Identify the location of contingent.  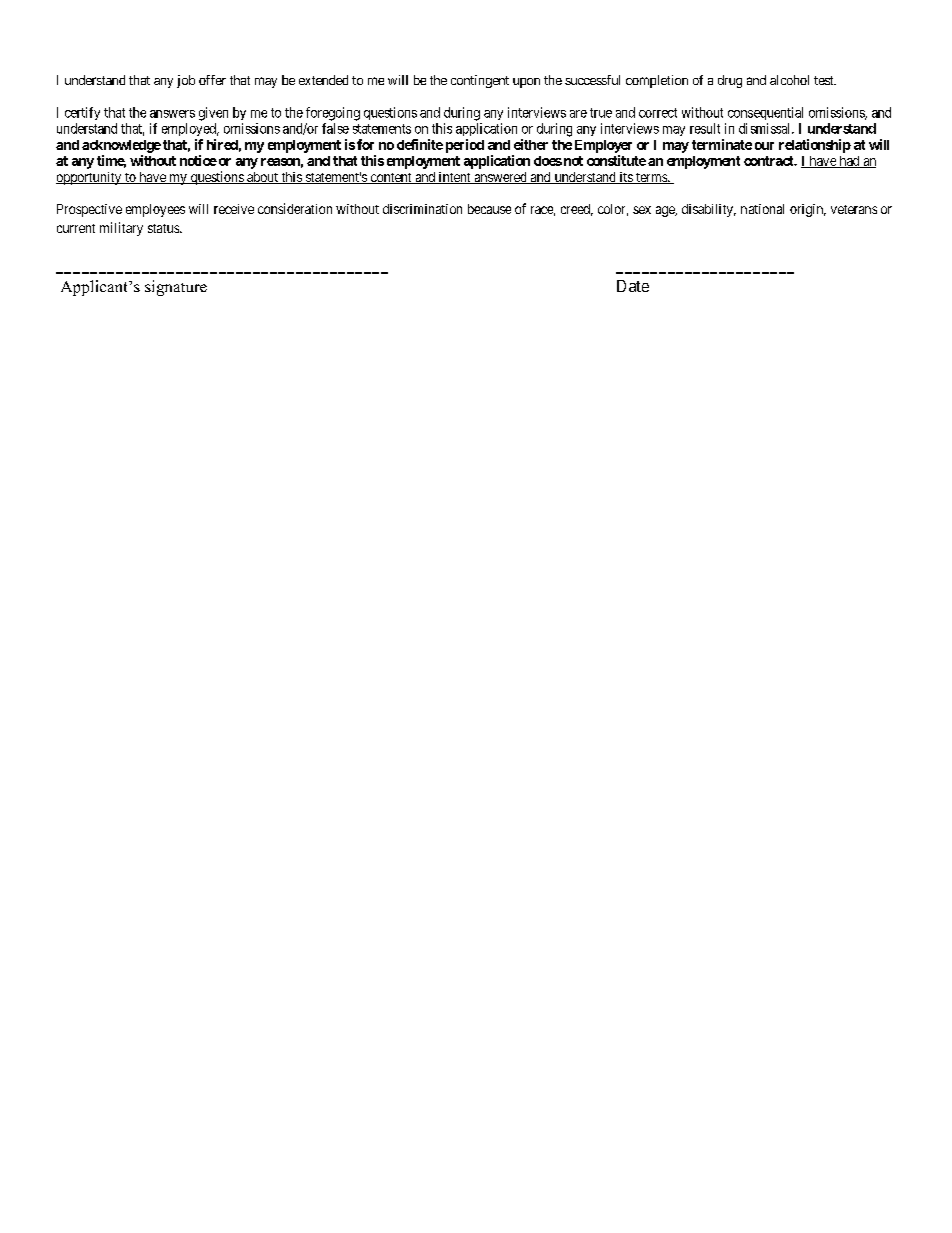
(480, 81).
